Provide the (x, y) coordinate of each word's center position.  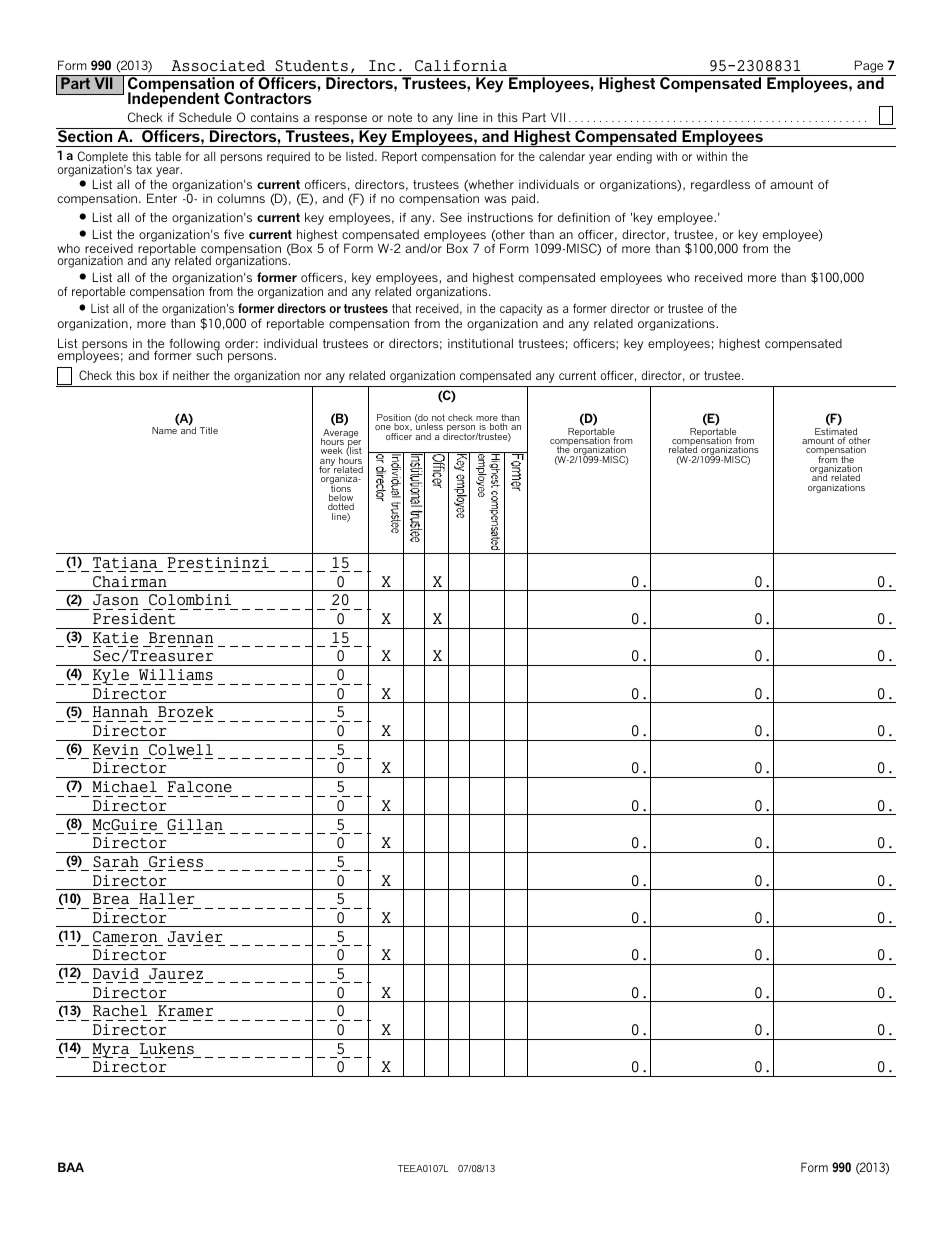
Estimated (836, 433)
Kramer (185, 1011)
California (461, 66)
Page (869, 66)
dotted (341, 508)
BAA (71, 1167)
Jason (116, 600)
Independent (174, 99)
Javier (195, 937)
